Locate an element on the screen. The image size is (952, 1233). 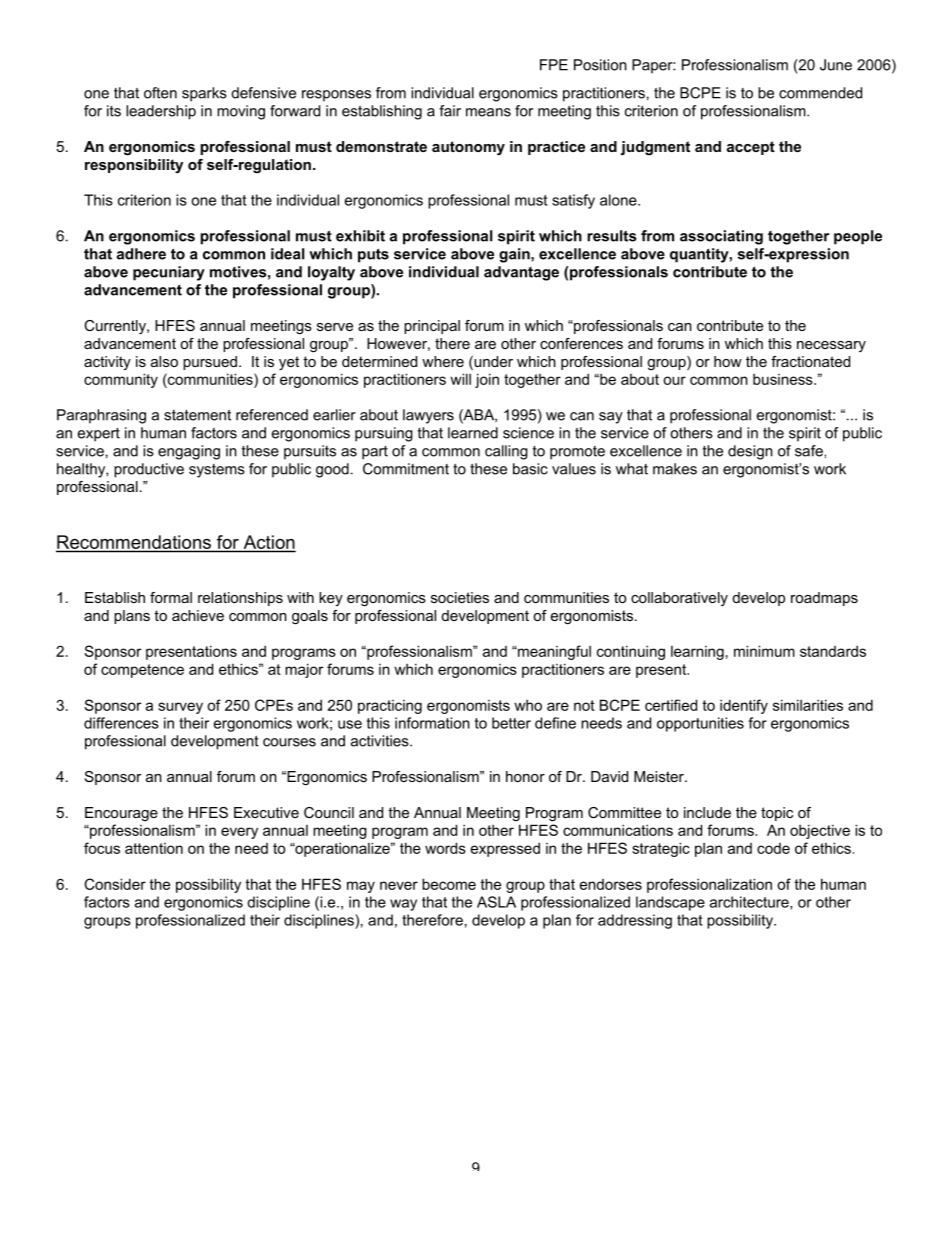
associating is located at coordinates (721, 237).
